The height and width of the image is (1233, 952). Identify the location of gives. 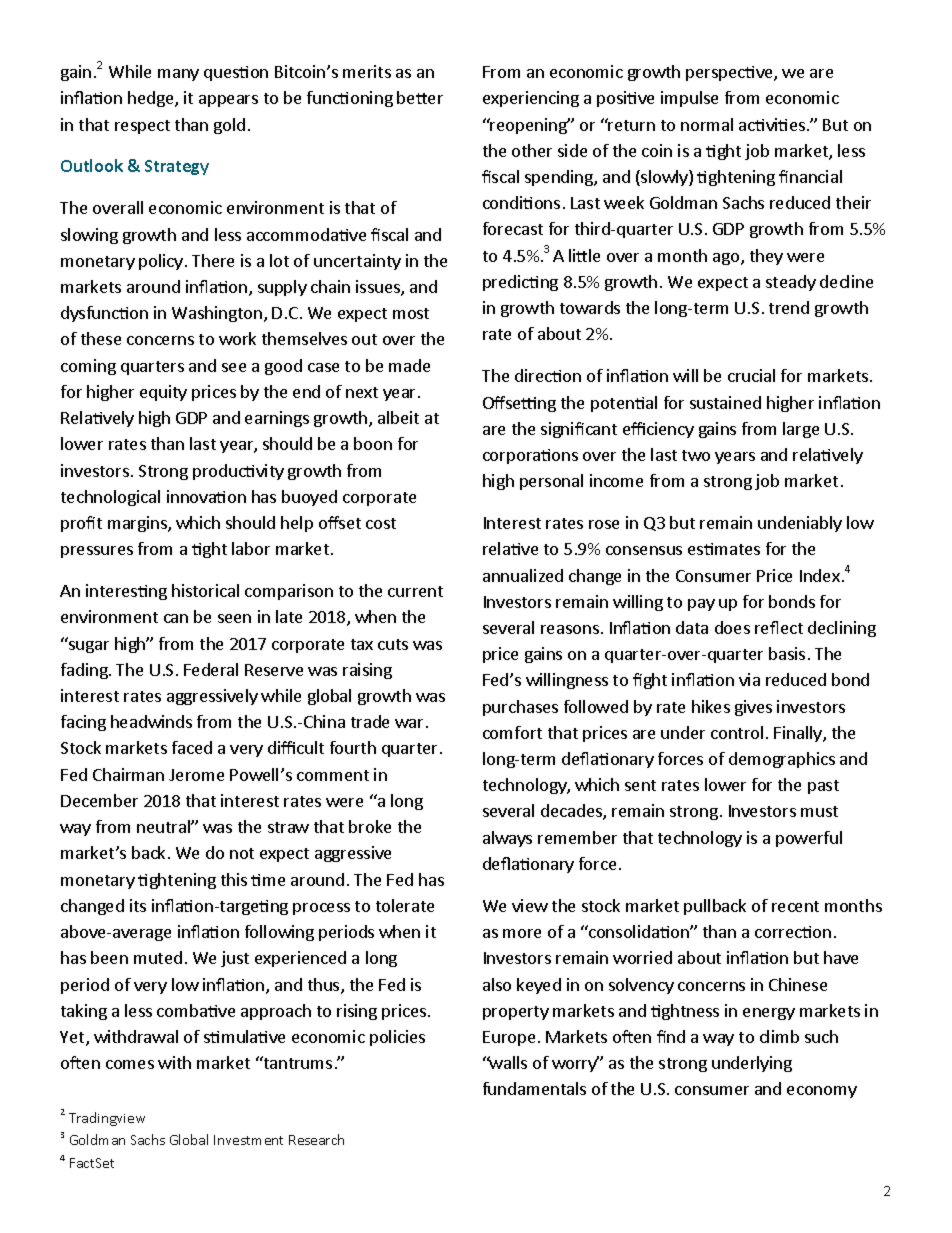
(753, 708).
